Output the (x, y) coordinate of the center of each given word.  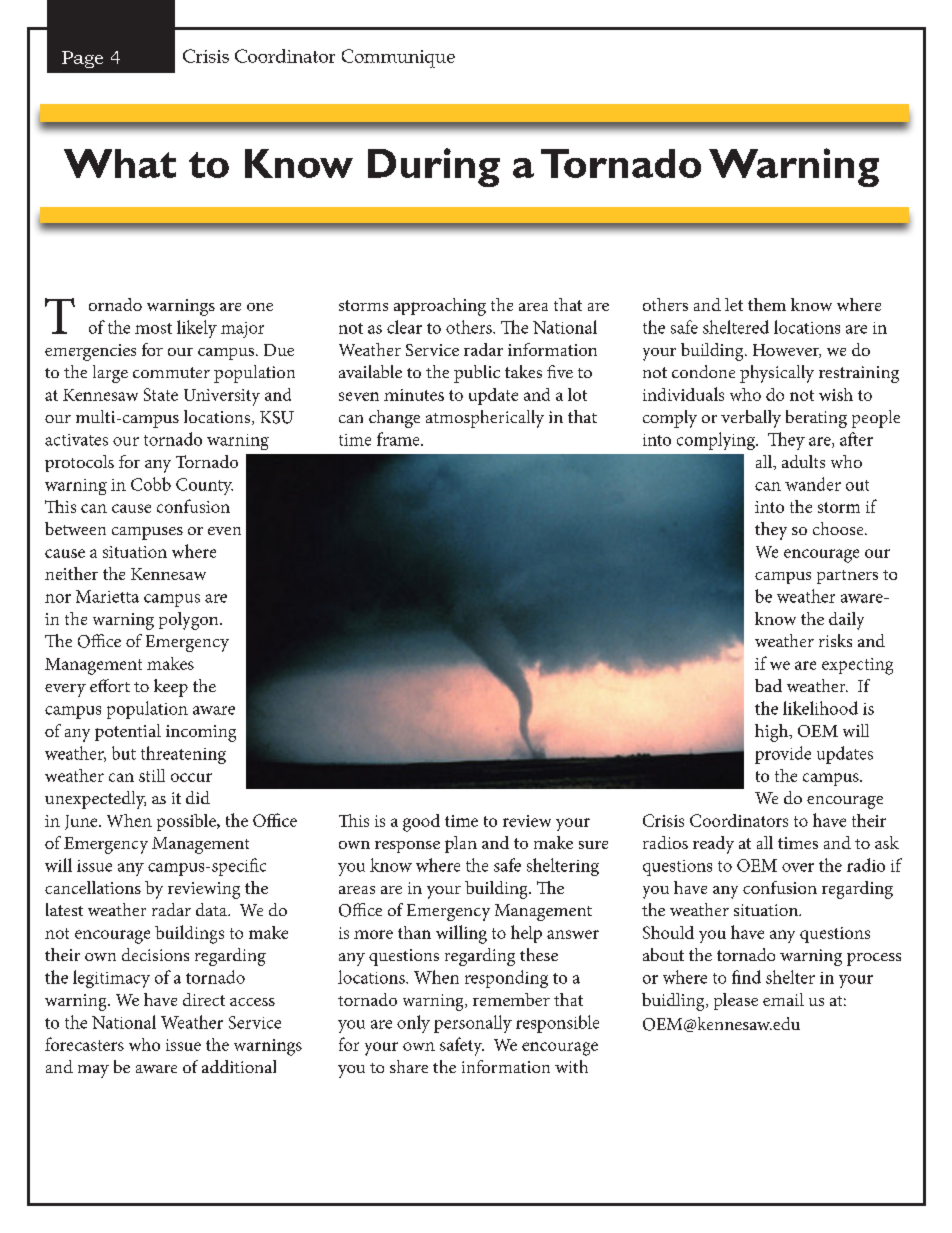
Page (82, 59)
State (161, 394)
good (421, 823)
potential (128, 732)
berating (816, 419)
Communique (398, 58)
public (477, 374)
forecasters (84, 1044)
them (767, 304)
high (773, 733)
